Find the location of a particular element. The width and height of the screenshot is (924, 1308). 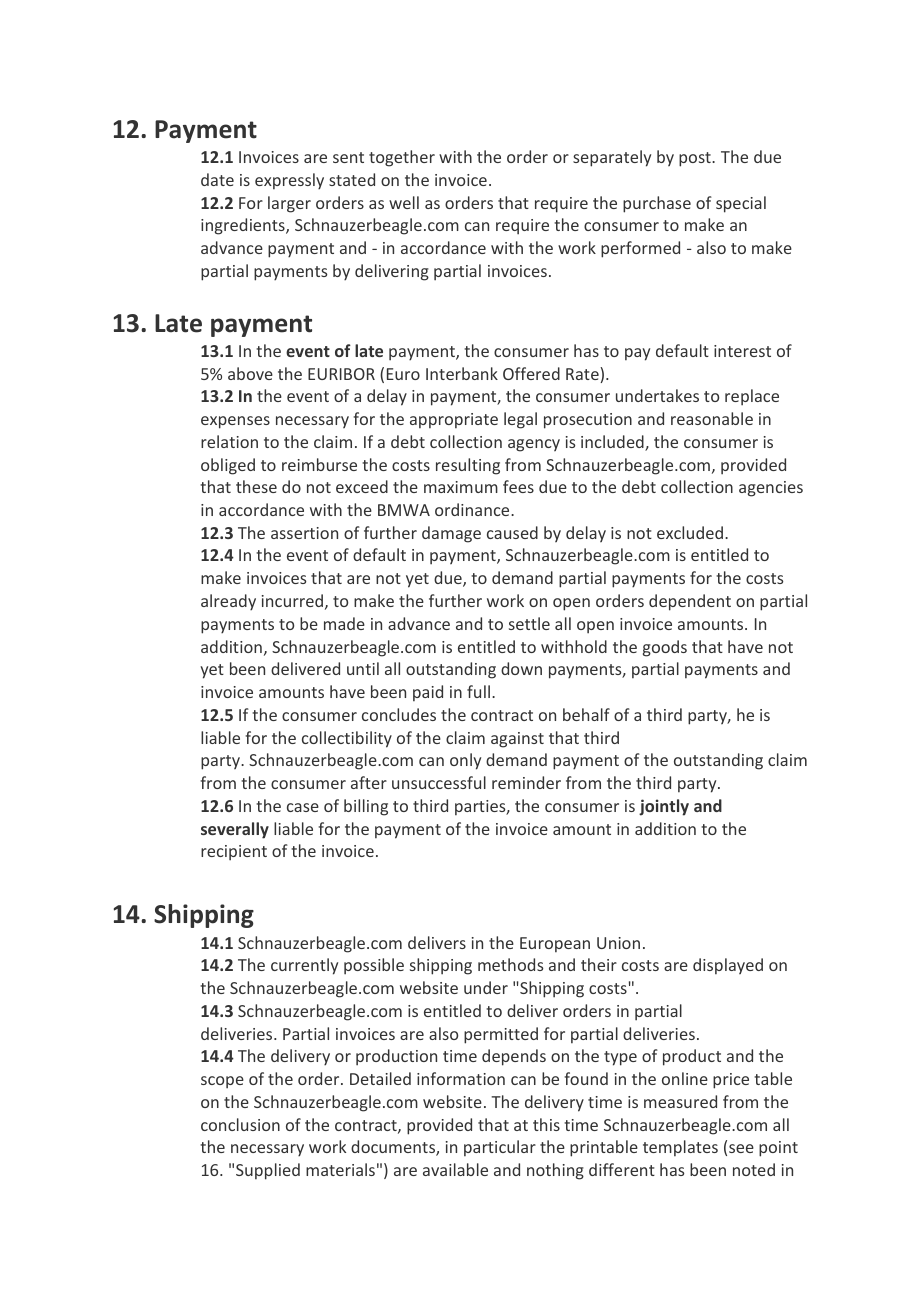

displayed is located at coordinates (728, 966).
